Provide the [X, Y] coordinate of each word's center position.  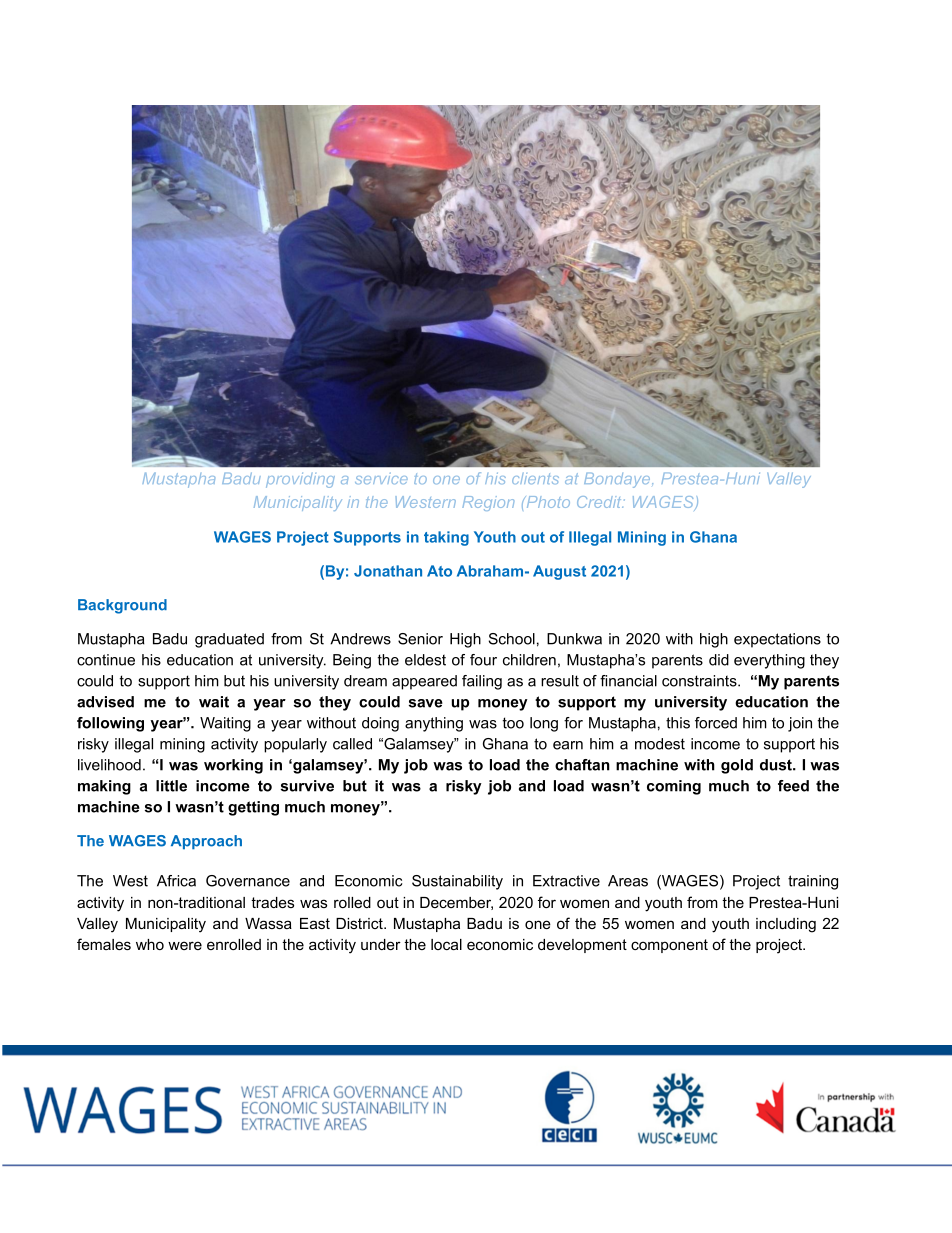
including [786, 925]
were [185, 945]
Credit [600, 502]
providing [300, 480]
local [446, 944]
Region [488, 503]
